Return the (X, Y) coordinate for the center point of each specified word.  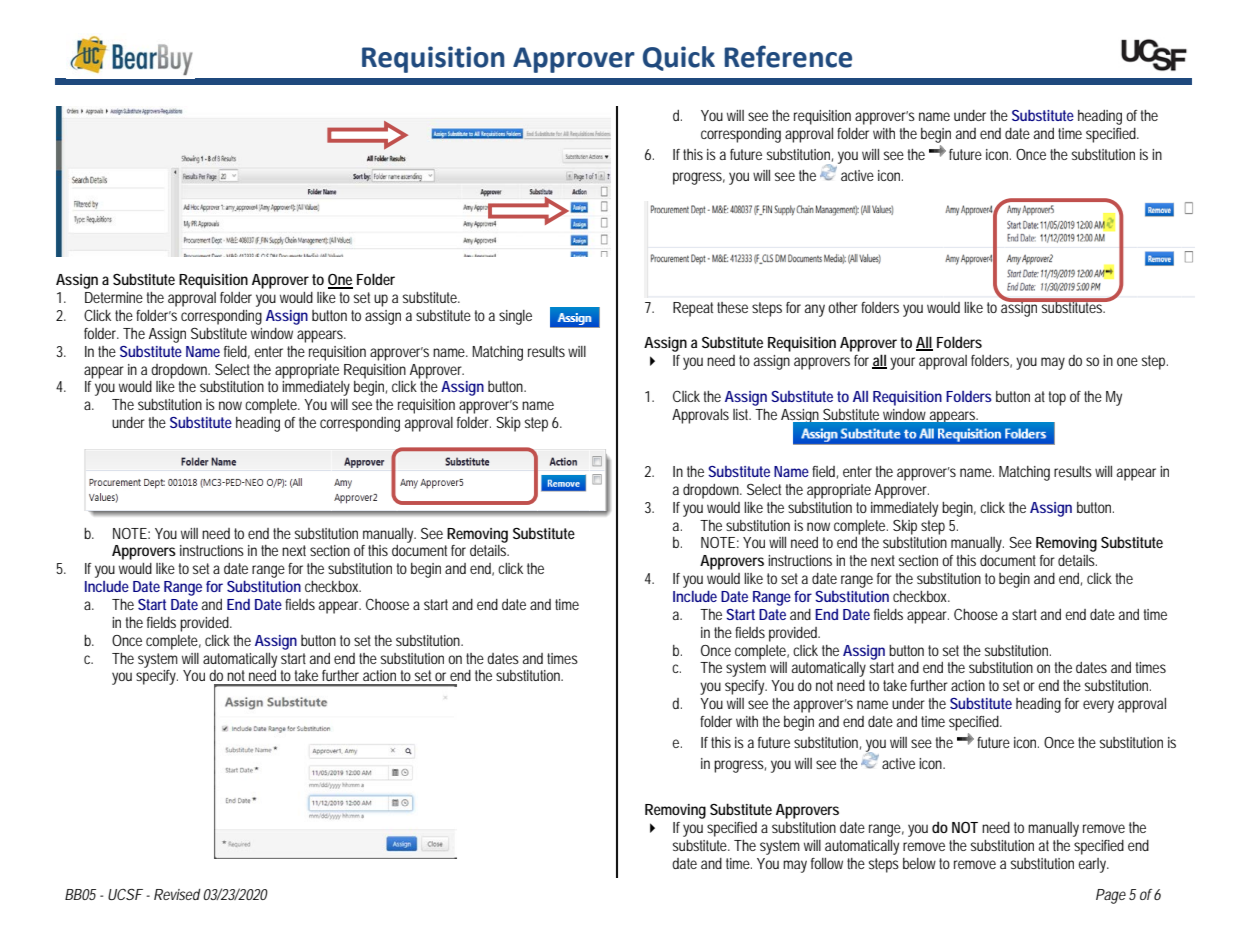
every (1098, 706)
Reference (788, 56)
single (515, 317)
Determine (114, 297)
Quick (679, 58)
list (742, 414)
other (843, 307)
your (902, 363)
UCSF (125, 894)
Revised (177, 894)
